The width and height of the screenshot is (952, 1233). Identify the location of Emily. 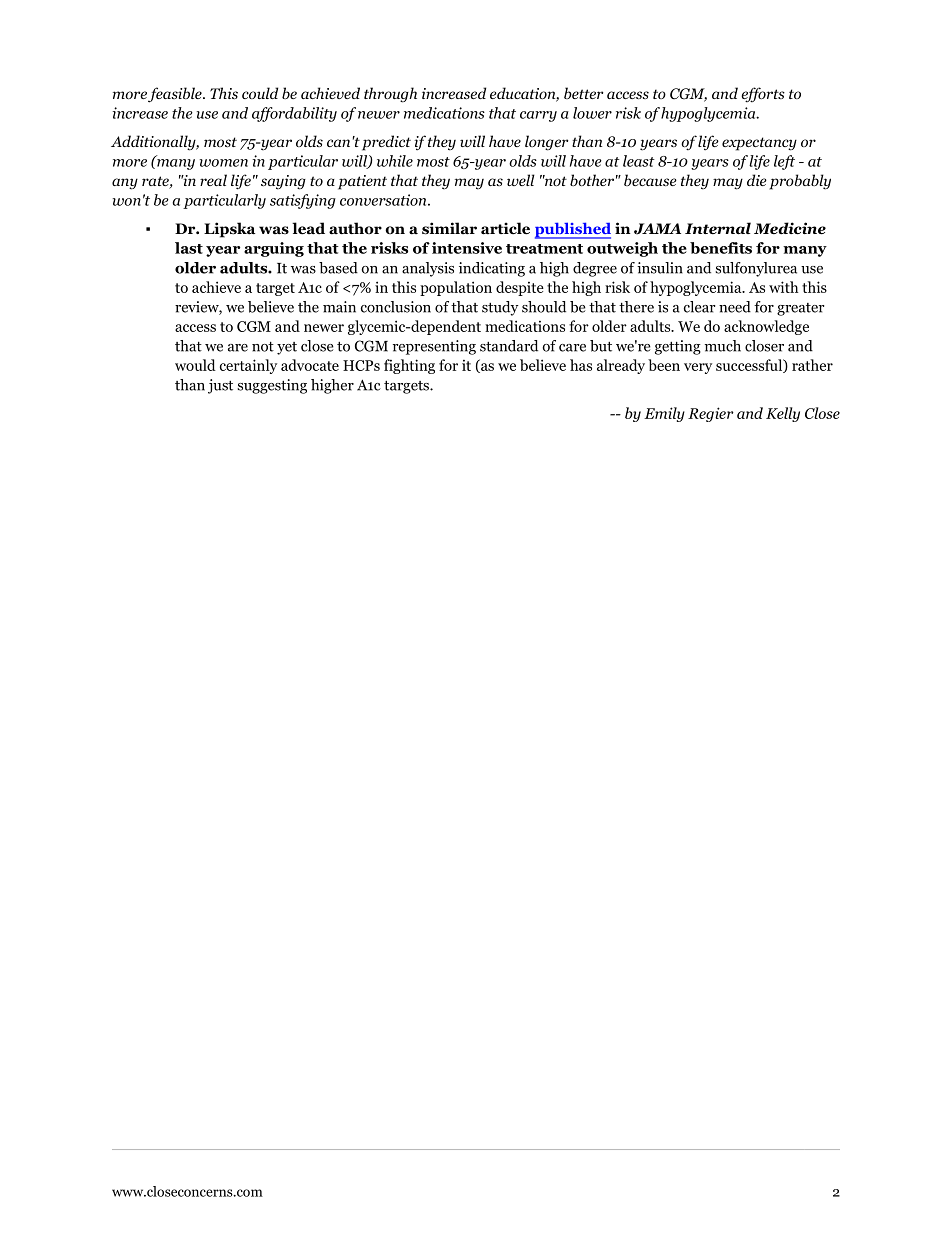
(664, 414).
